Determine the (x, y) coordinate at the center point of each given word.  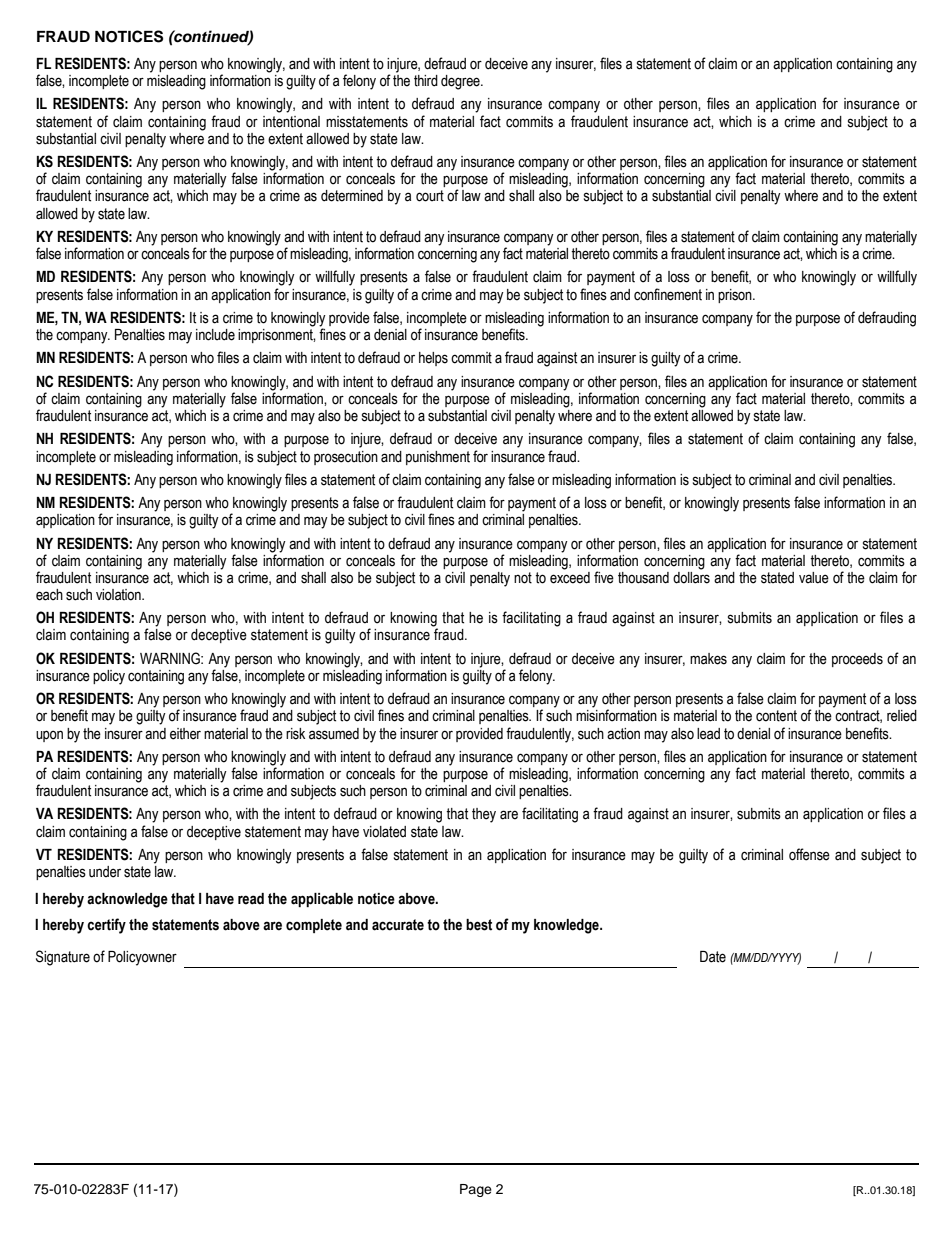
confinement (668, 294)
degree (461, 82)
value (814, 578)
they (484, 815)
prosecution (346, 458)
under (105, 872)
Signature (63, 958)
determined (352, 196)
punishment (438, 458)
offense (809, 854)
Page (476, 1190)
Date (713, 957)
